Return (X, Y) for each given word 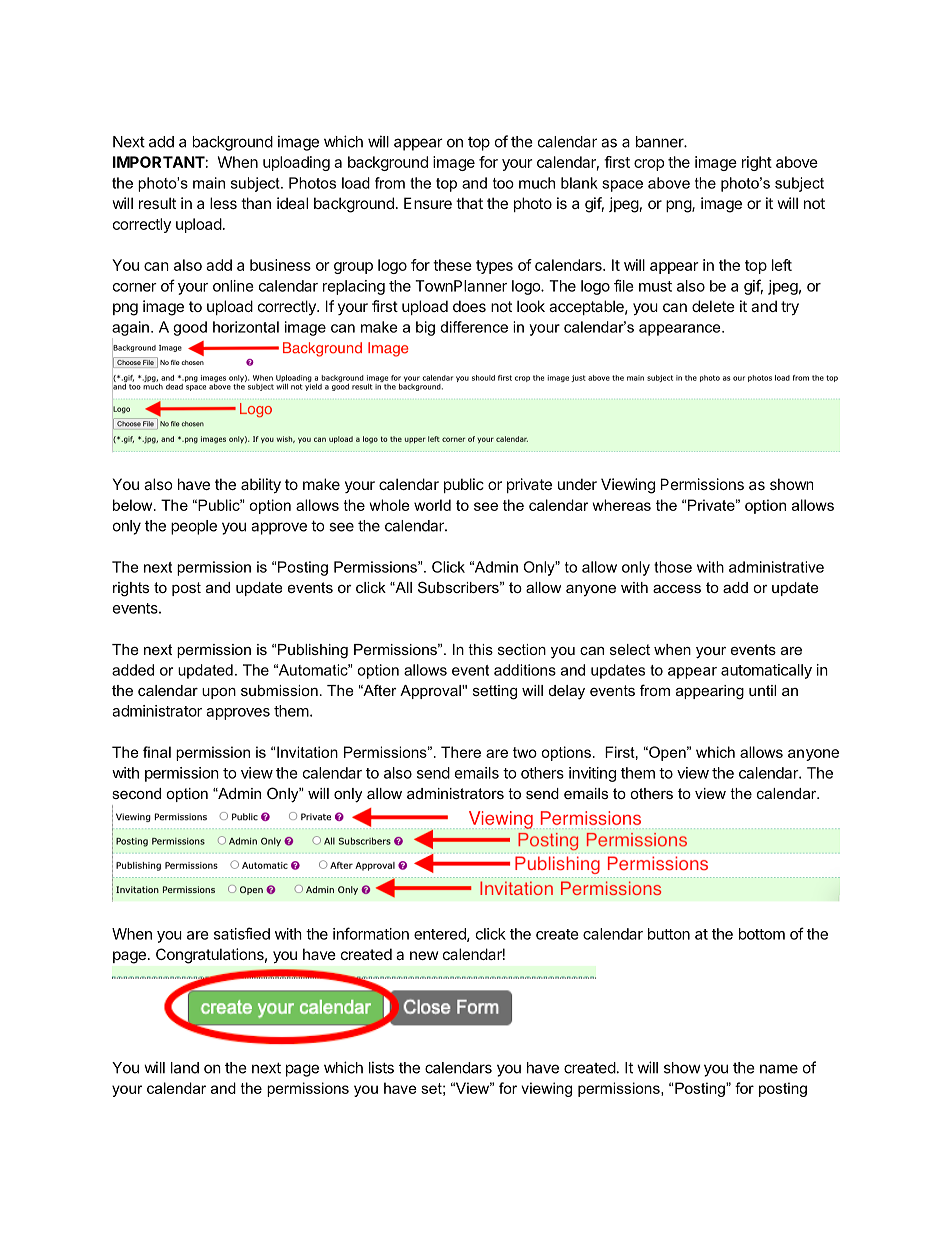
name (779, 1069)
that (469, 203)
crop (649, 165)
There (461, 752)
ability (261, 485)
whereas (621, 505)
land (185, 1068)
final (157, 752)
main (209, 183)
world (432, 505)
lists (381, 1067)
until (762, 690)
